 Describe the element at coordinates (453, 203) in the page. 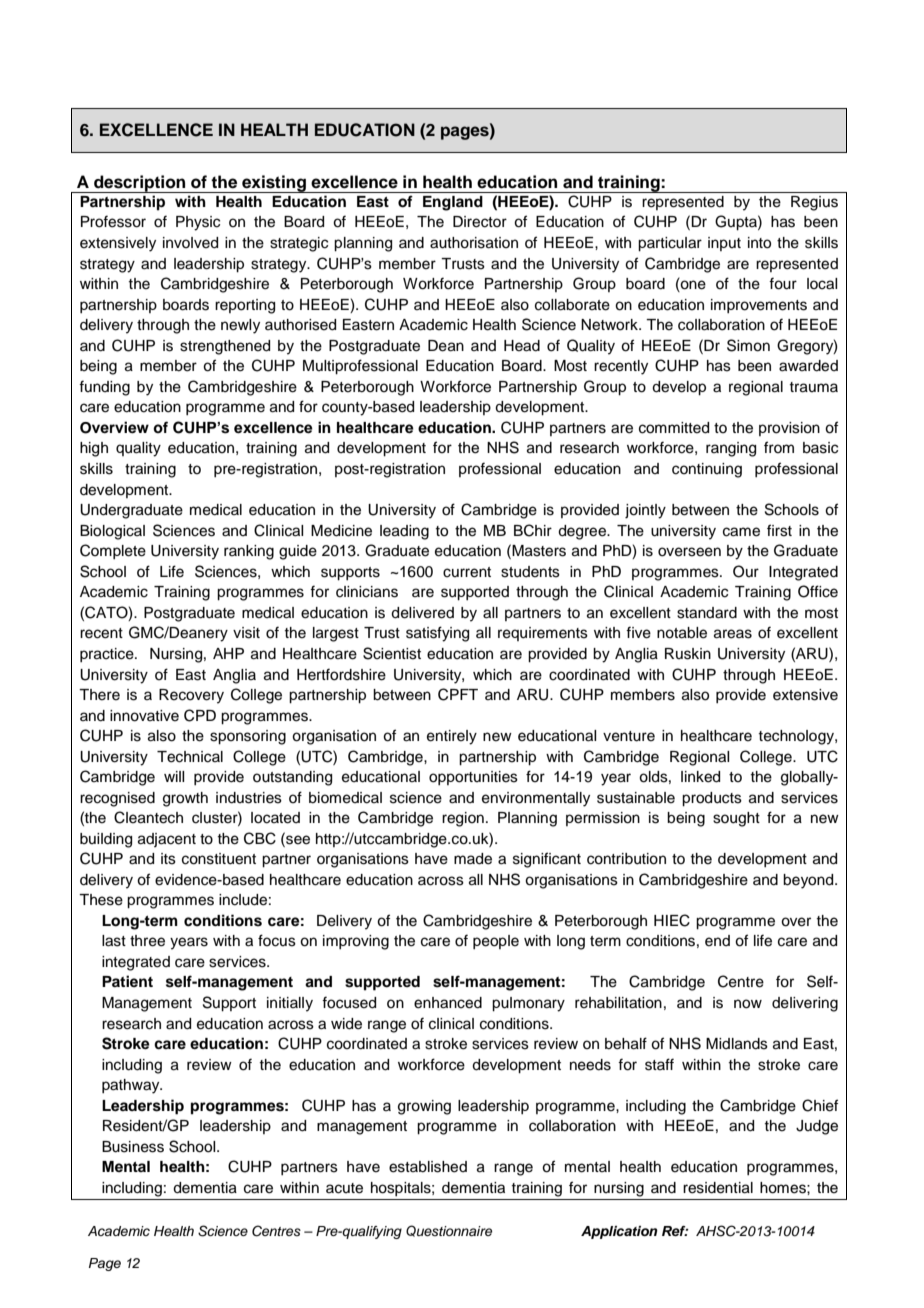

I see `England` at that location.
